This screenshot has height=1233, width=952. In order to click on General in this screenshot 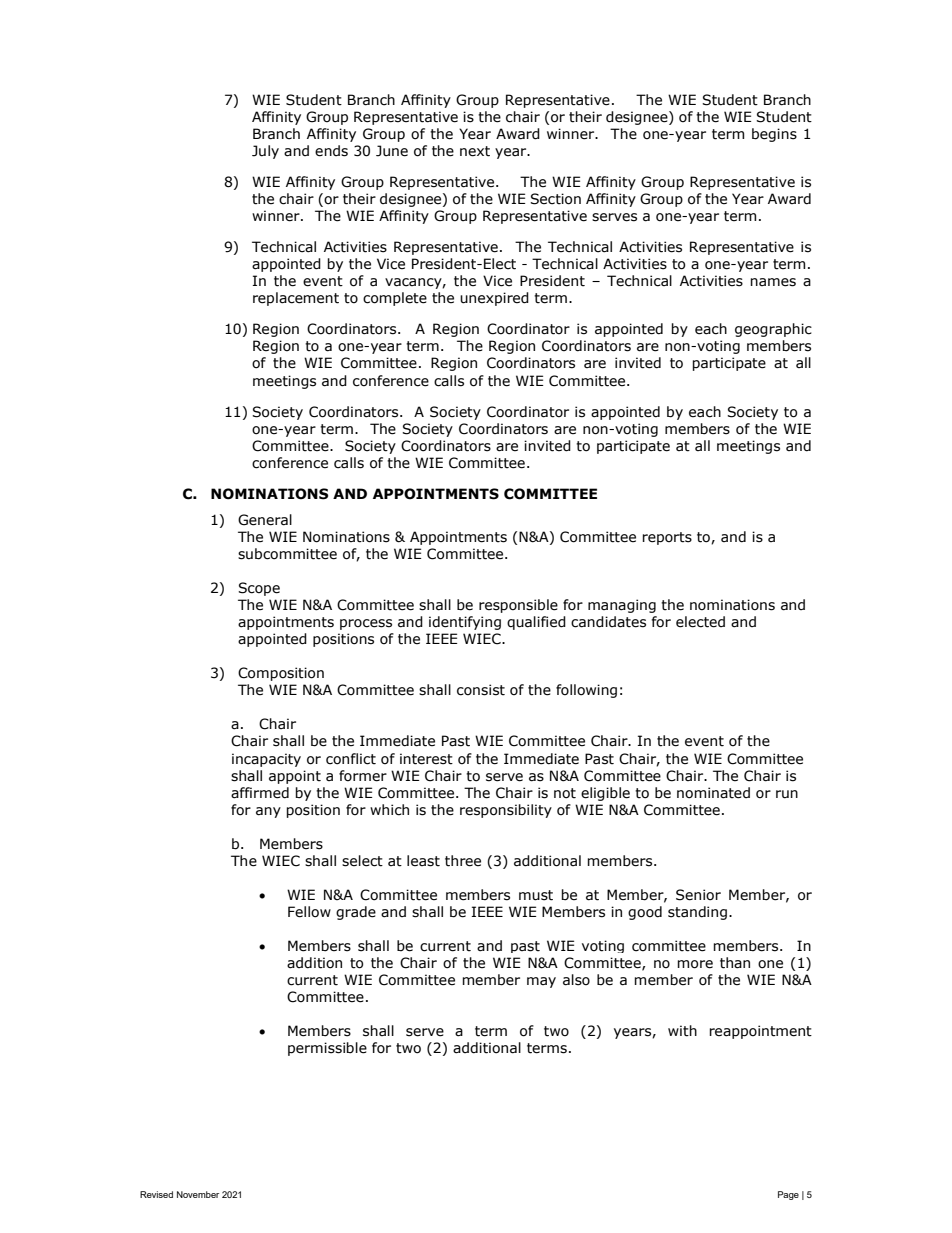, I will do `click(265, 520)`.
